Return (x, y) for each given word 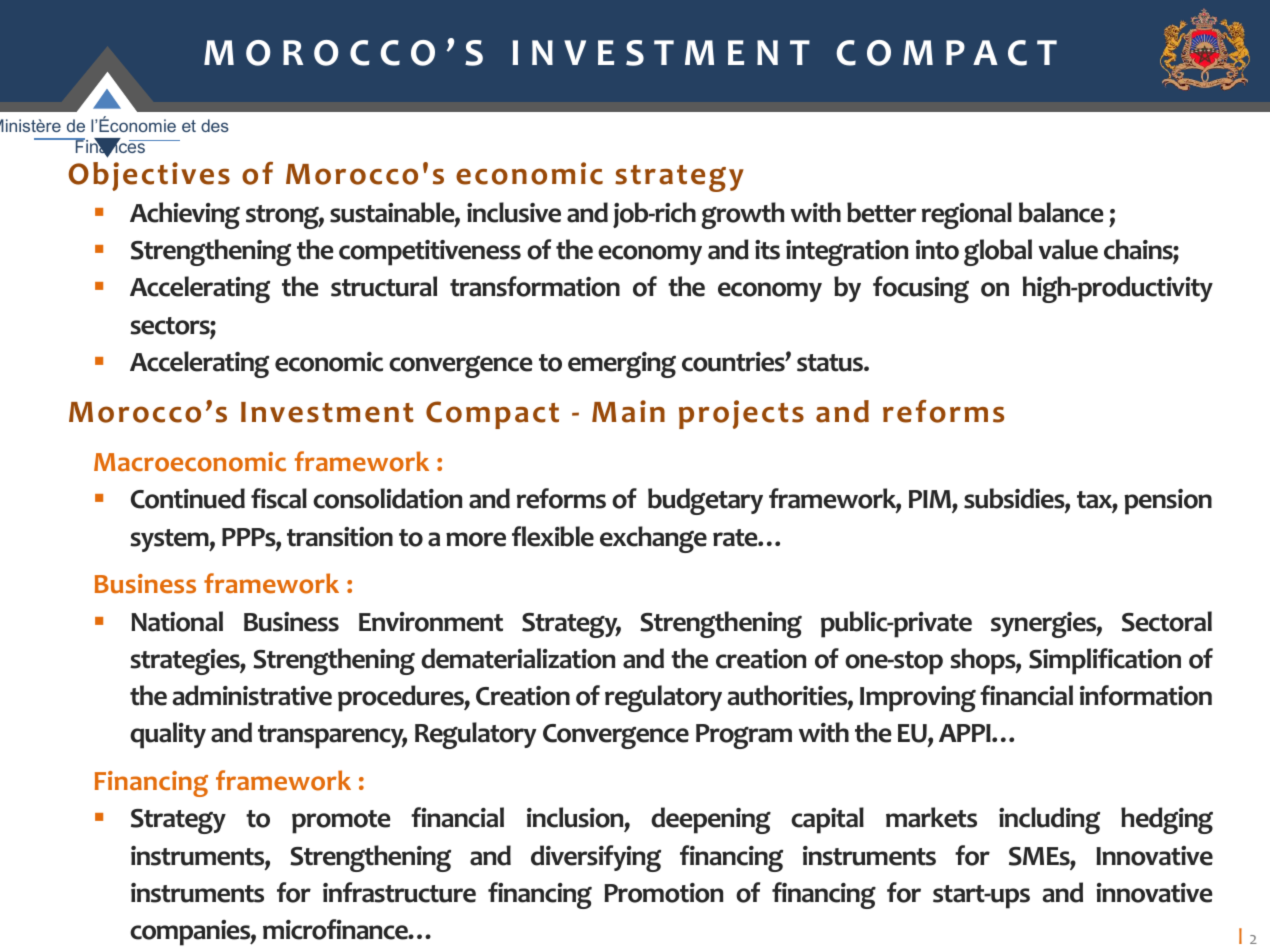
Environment (431, 622)
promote (341, 822)
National (177, 621)
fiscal (279, 498)
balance (1061, 212)
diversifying (596, 858)
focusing (921, 289)
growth (742, 215)
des (215, 125)
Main (628, 411)
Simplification (1105, 661)
